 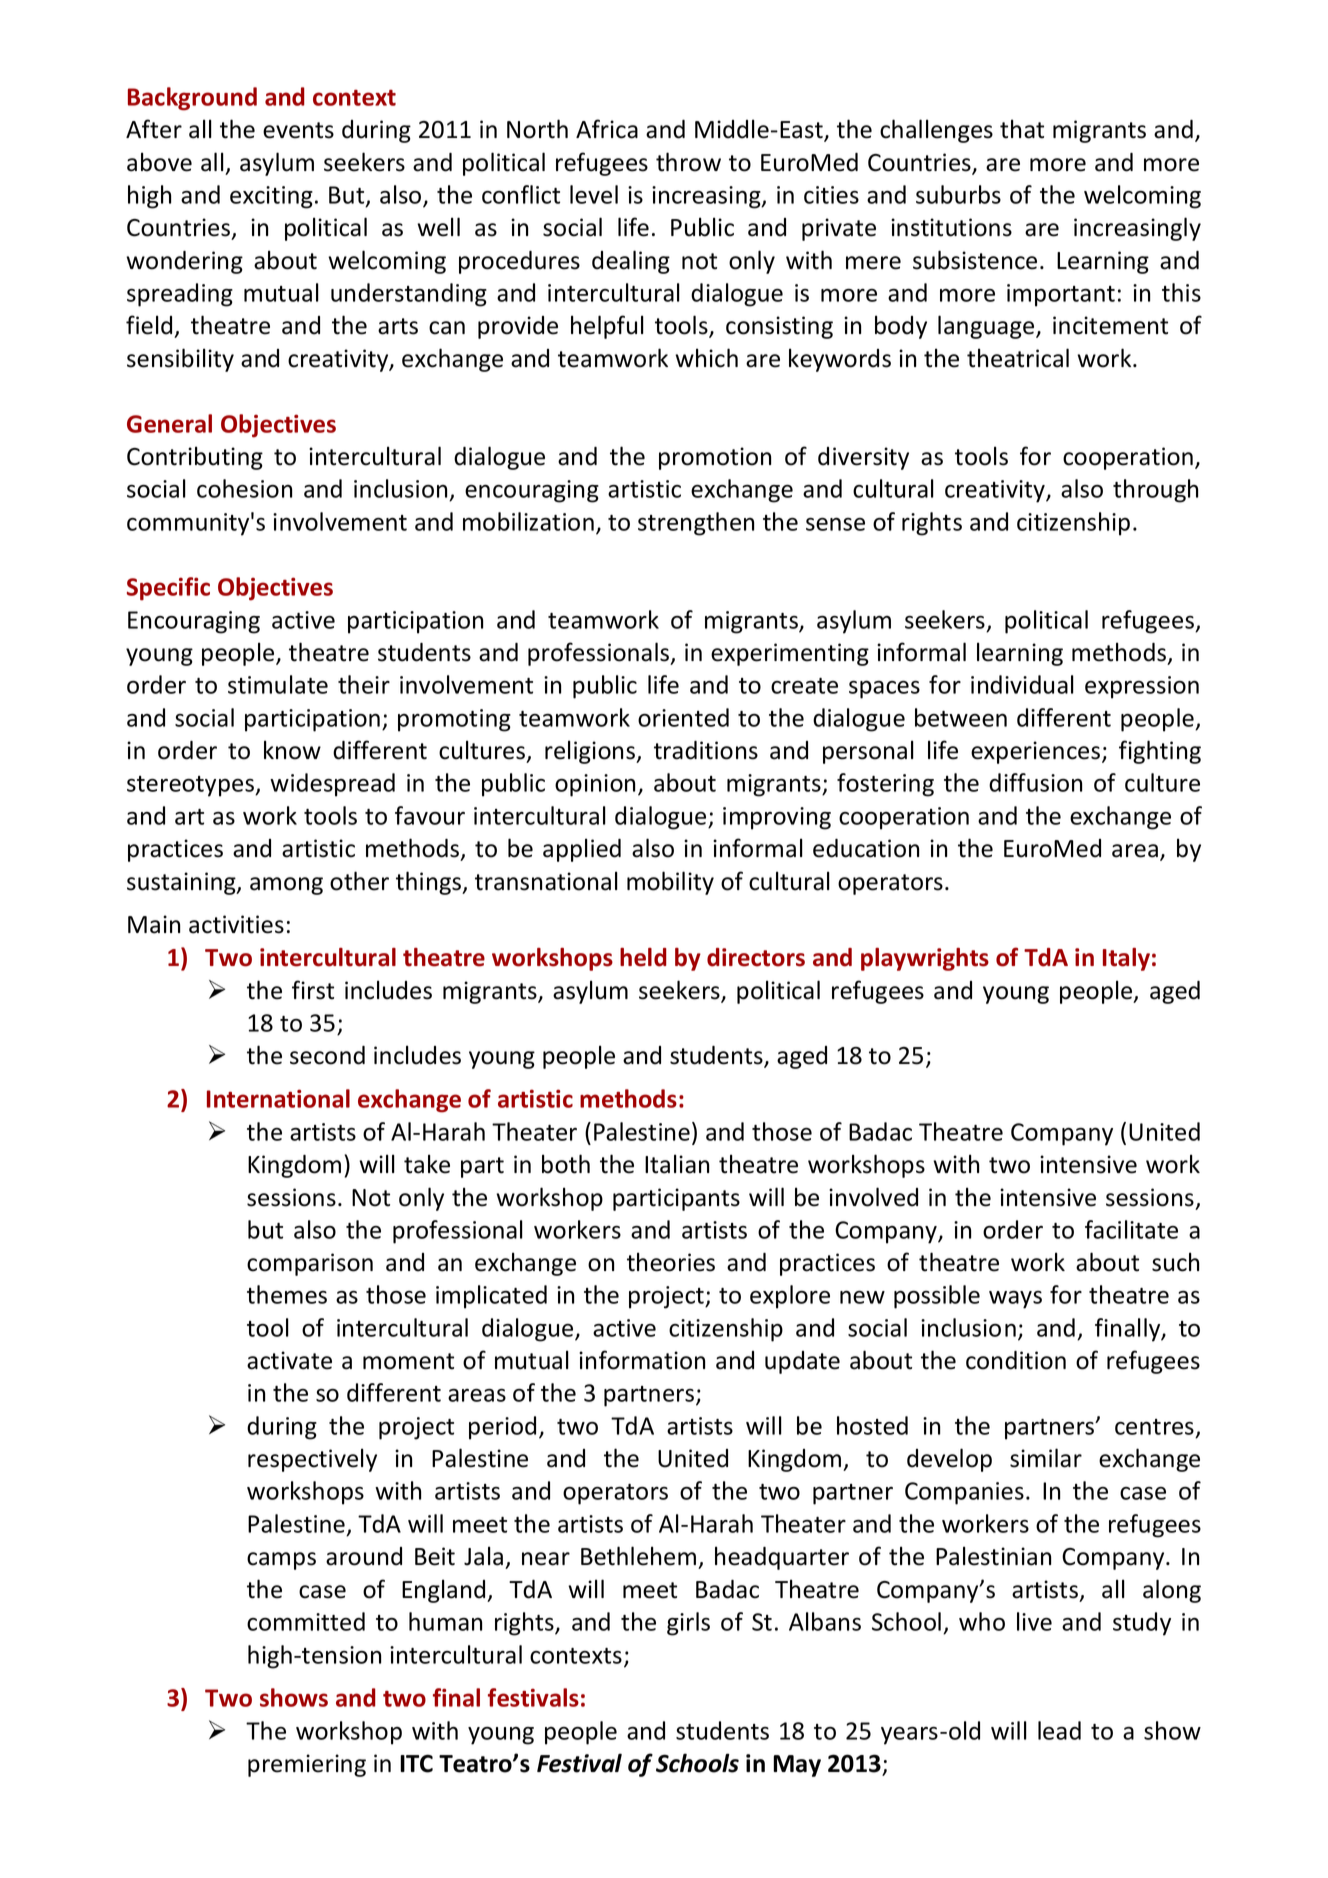 What do you see at coordinates (1155, 491) in the page?
I see `through` at bounding box center [1155, 491].
